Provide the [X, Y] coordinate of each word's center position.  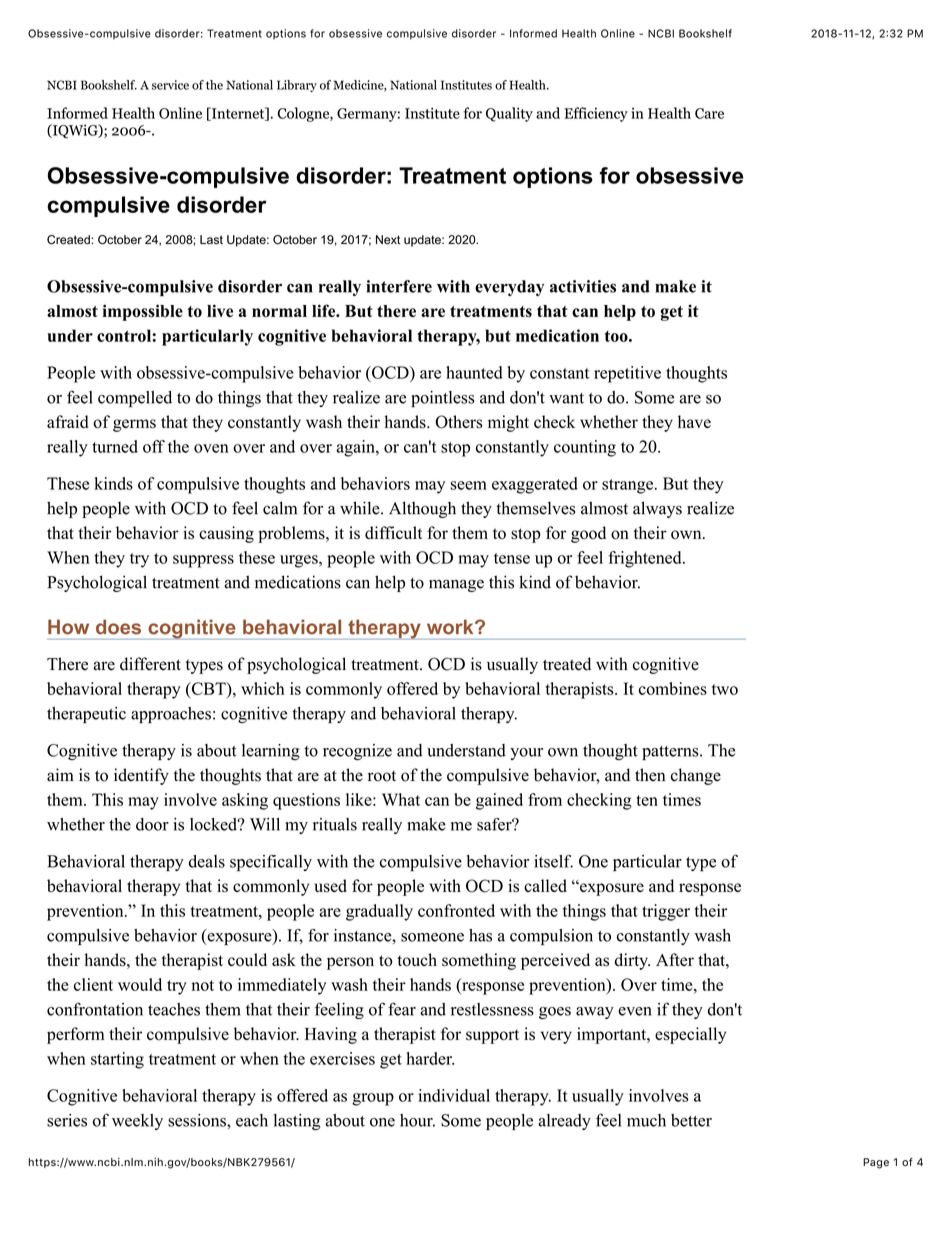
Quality [509, 114]
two [725, 689]
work [451, 627]
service [170, 85]
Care [709, 113]
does [118, 627]
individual [454, 1095]
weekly [137, 1122]
